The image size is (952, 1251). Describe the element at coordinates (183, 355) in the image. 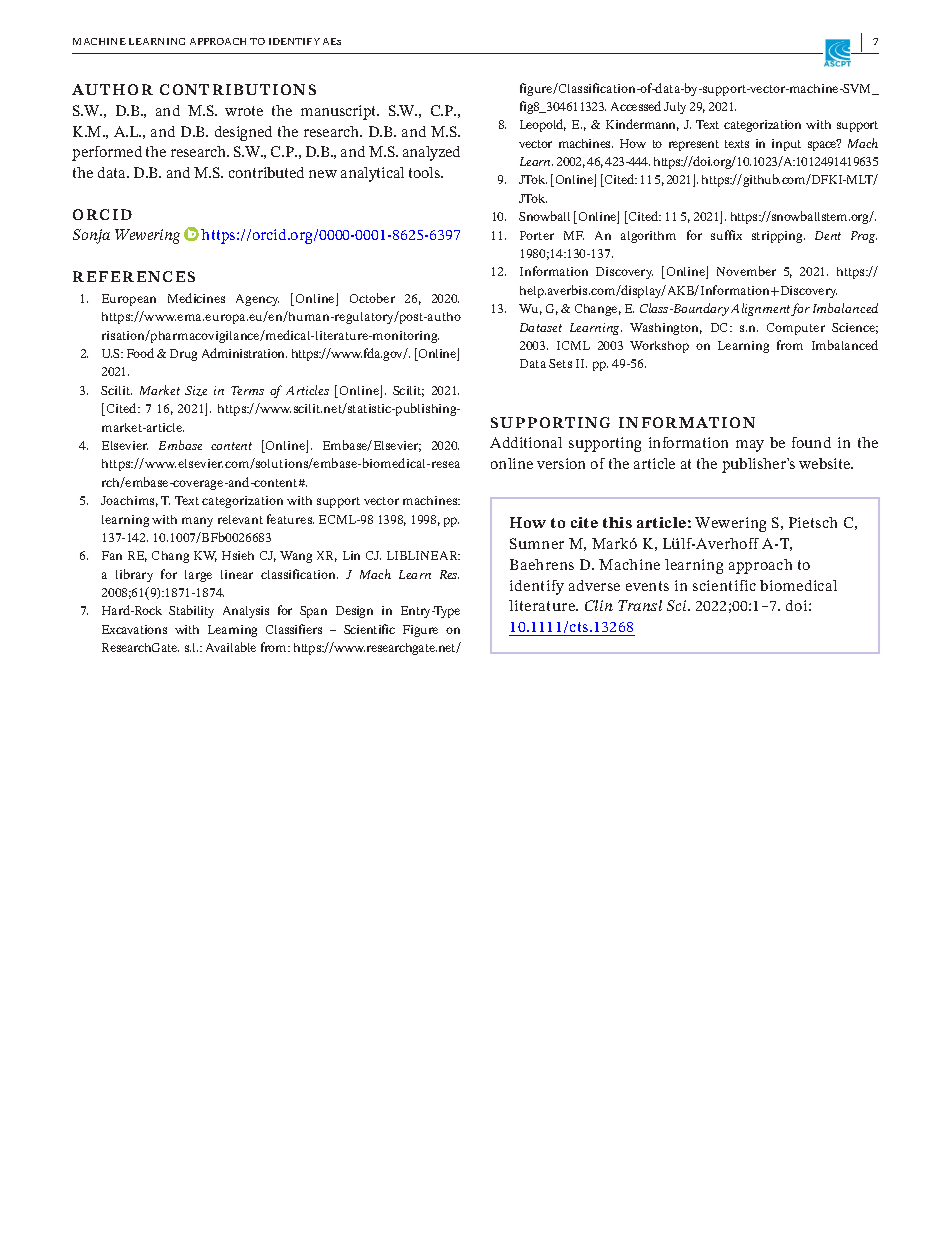

I see `Drug` at that location.
